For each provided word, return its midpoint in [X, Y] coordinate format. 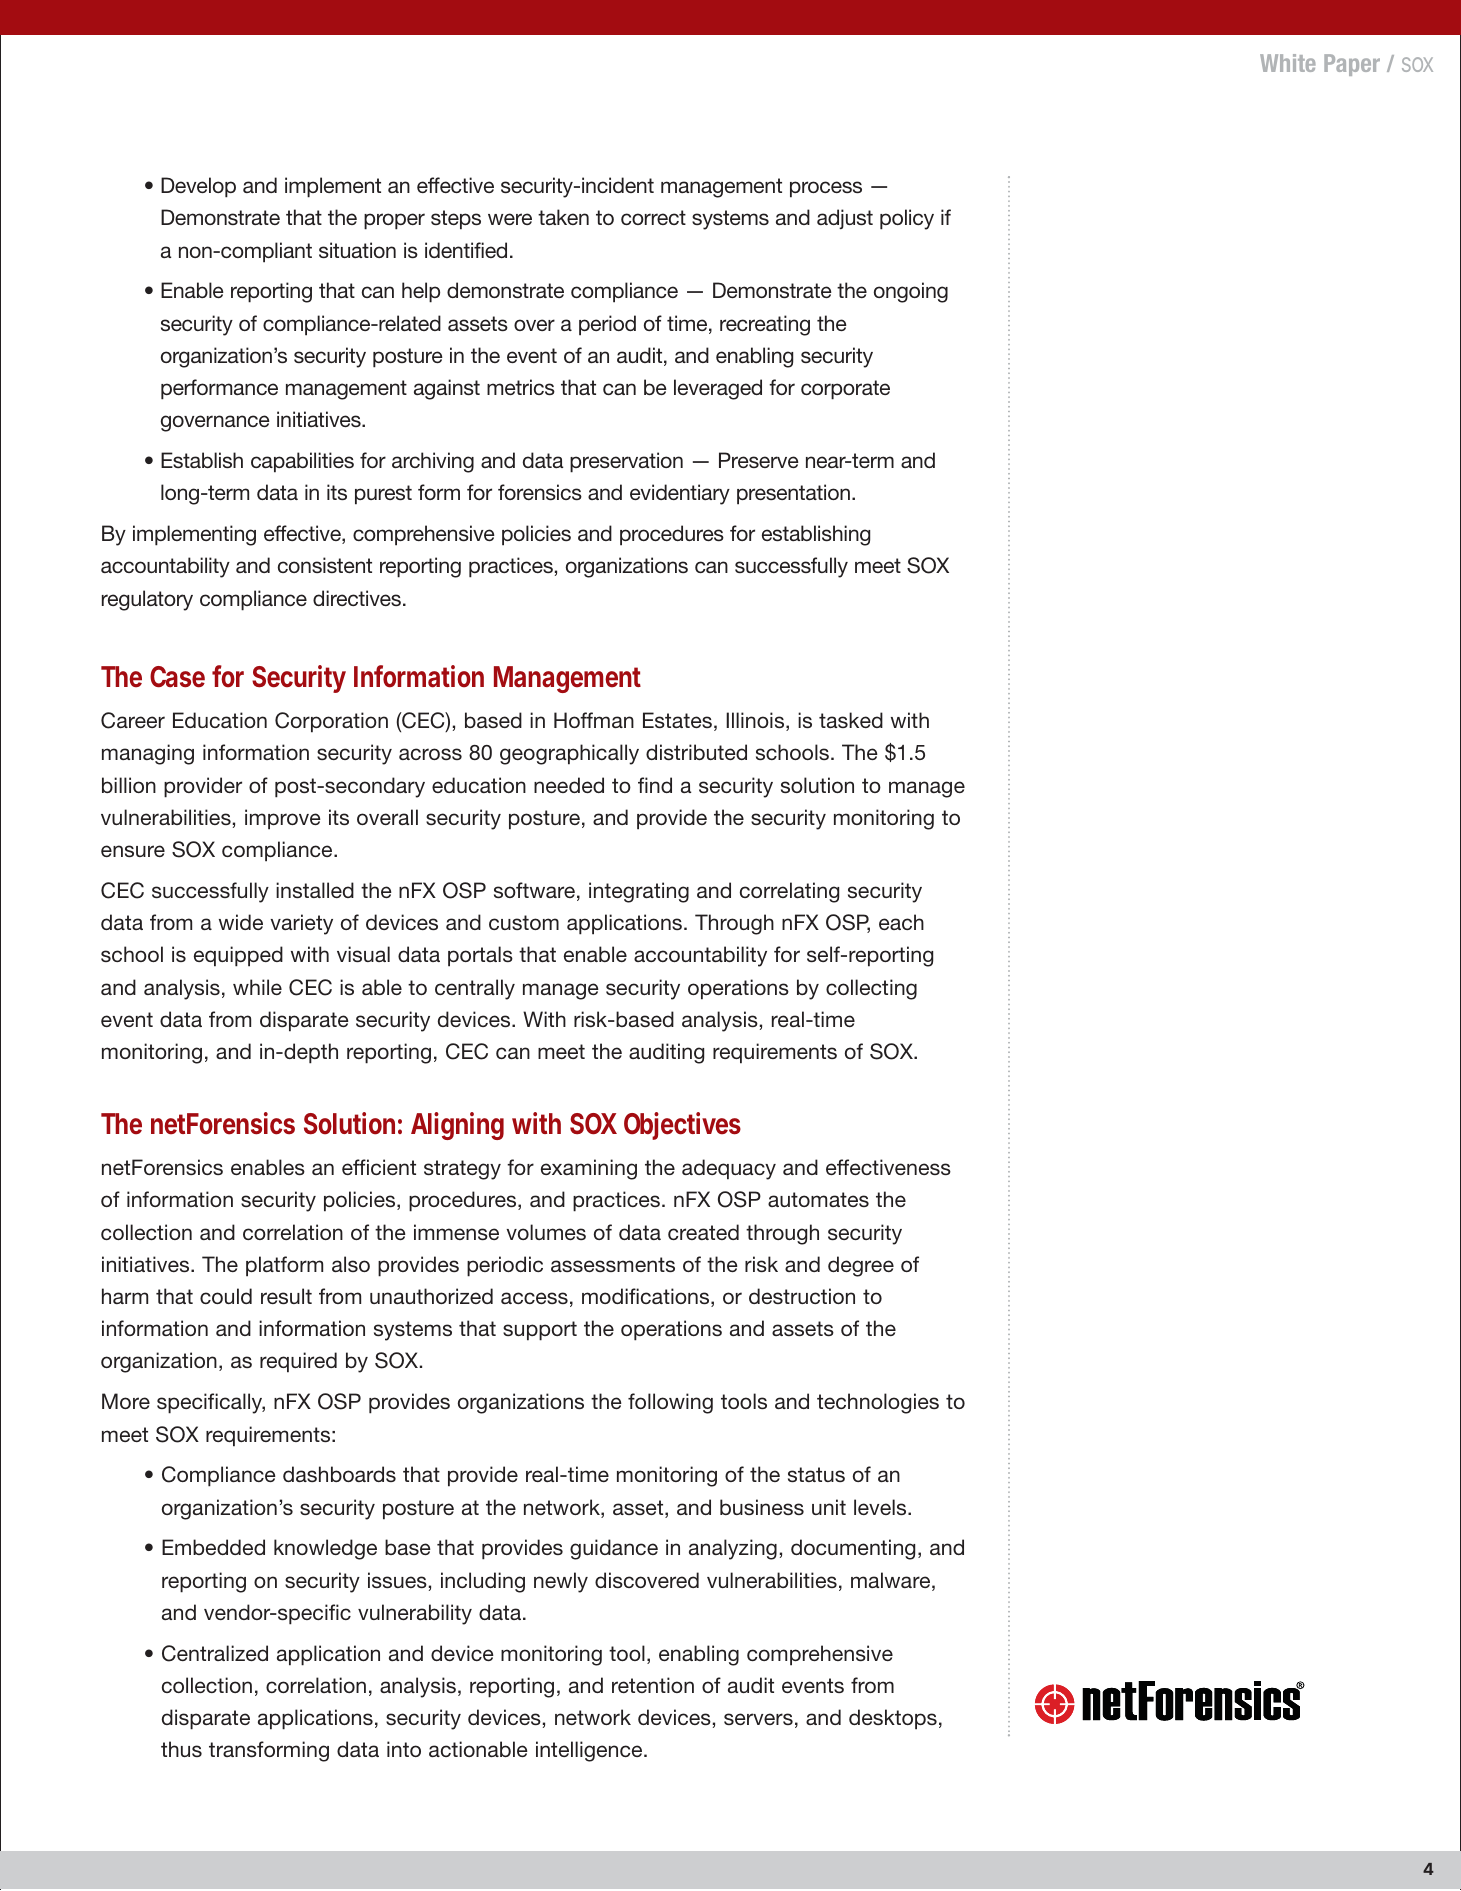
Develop [198, 187]
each [901, 922]
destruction [802, 1296]
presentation [793, 494]
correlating [789, 892]
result [286, 1296]
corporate [845, 390]
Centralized [215, 1653]
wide [241, 922]
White [1288, 63]
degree [861, 1266]
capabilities [302, 462]
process [826, 189]
